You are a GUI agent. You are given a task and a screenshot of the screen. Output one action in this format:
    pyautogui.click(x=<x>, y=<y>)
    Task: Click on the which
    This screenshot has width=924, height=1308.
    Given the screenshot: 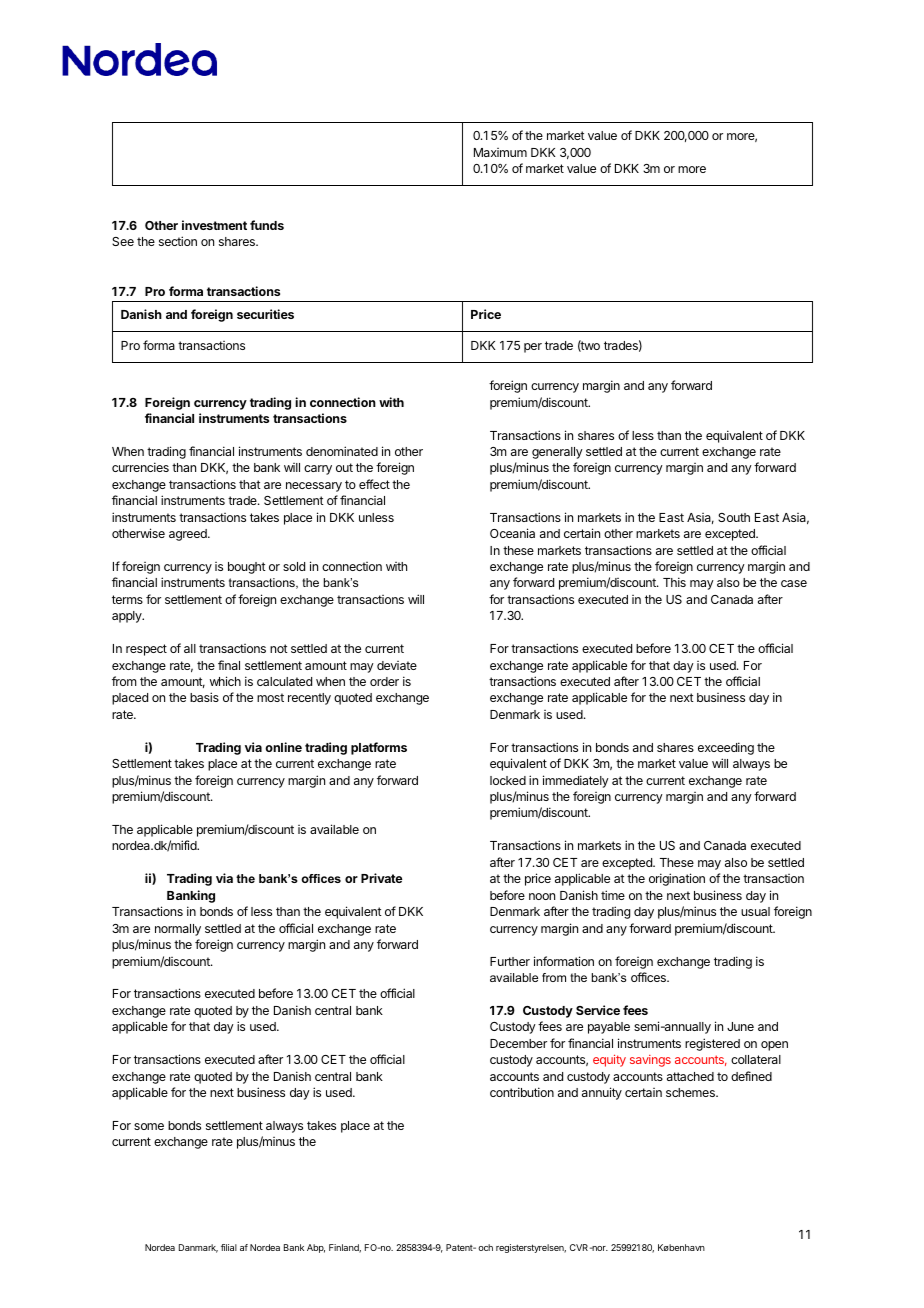 What is the action you would take?
    pyautogui.click(x=225, y=681)
